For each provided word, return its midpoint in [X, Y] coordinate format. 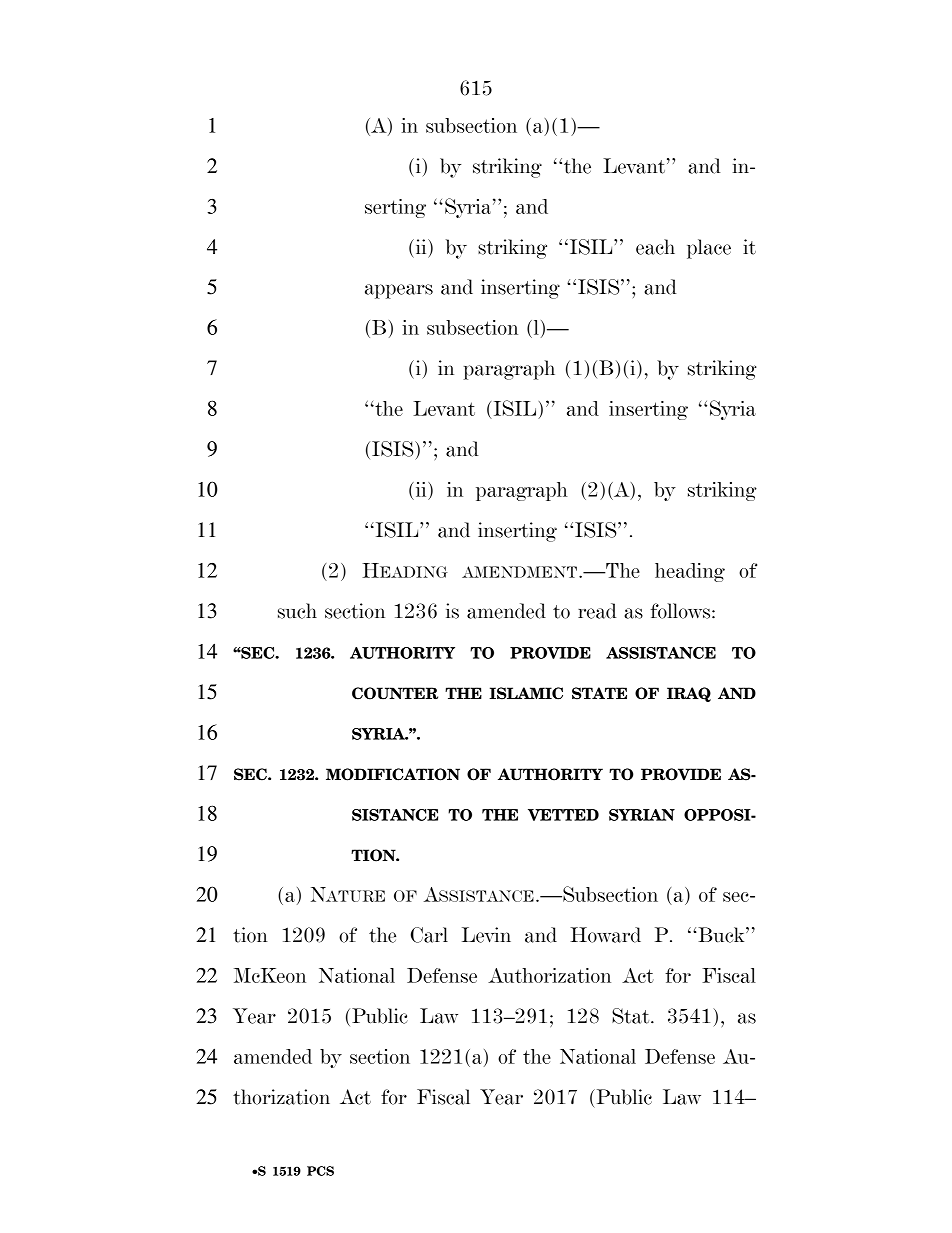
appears [399, 291]
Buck [721, 935]
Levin [486, 935]
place [709, 249]
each [655, 247]
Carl [429, 935]
